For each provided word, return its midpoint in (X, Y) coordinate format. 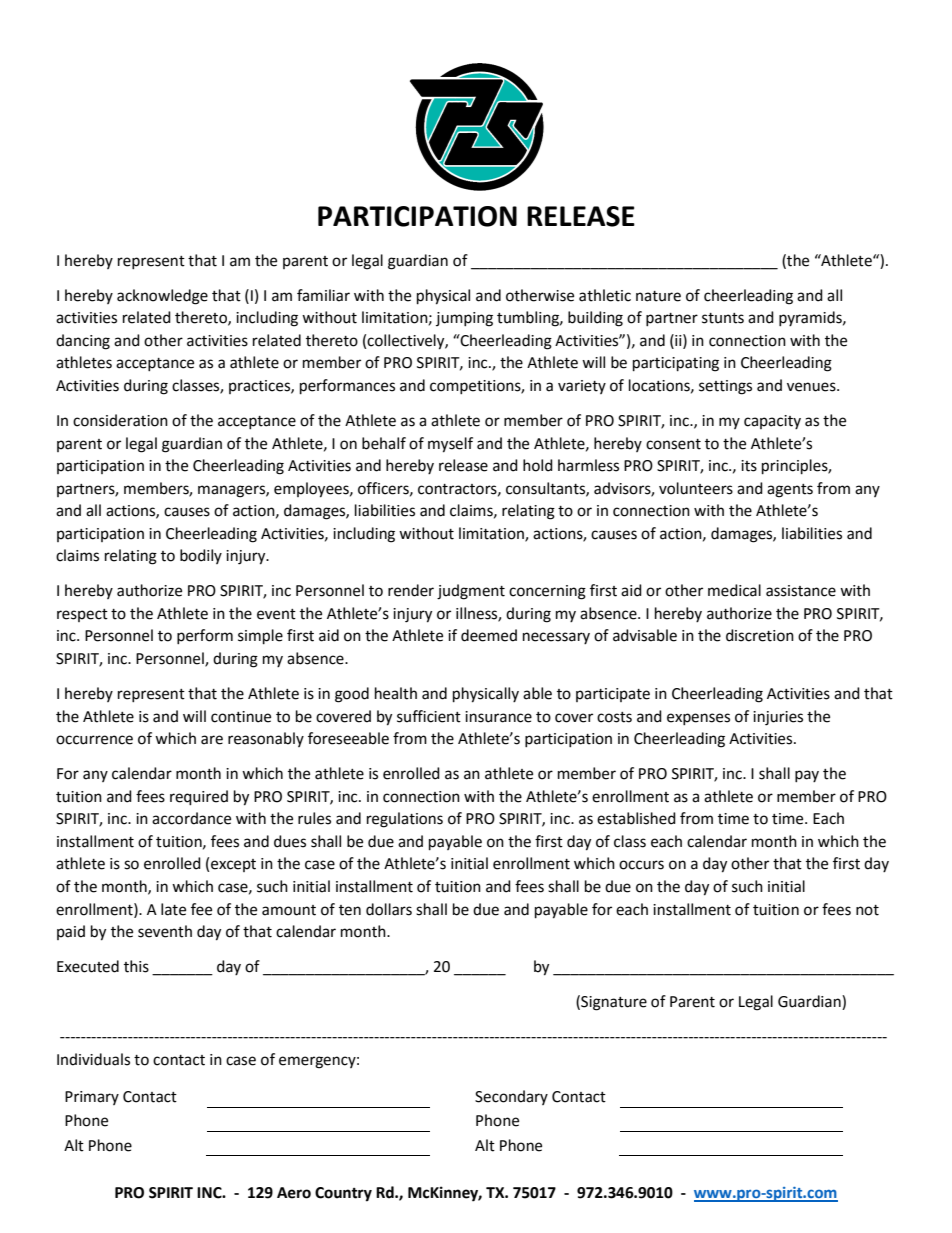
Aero (294, 1193)
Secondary (511, 1097)
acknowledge (162, 297)
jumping (464, 319)
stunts (723, 318)
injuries (778, 718)
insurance (498, 717)
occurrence (94, 740)
